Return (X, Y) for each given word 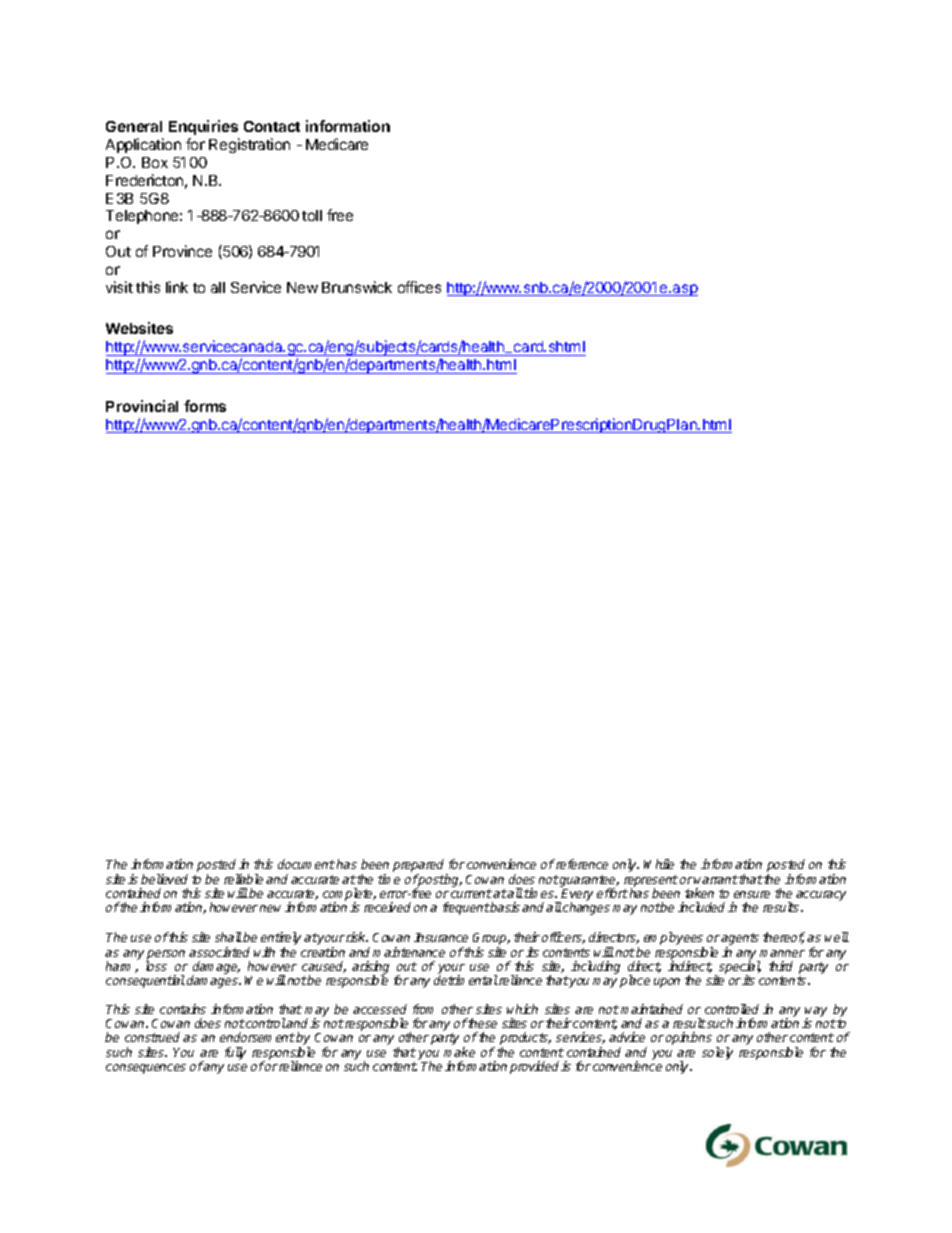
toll (312, 215)
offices (419, 287)
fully (235, 1053)
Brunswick (357, 287)
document (306, 864)
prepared (420, 867)
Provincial (142, 406)
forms (205, 406)
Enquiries (203, 127)
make (459, 1052)
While (659, 864)
